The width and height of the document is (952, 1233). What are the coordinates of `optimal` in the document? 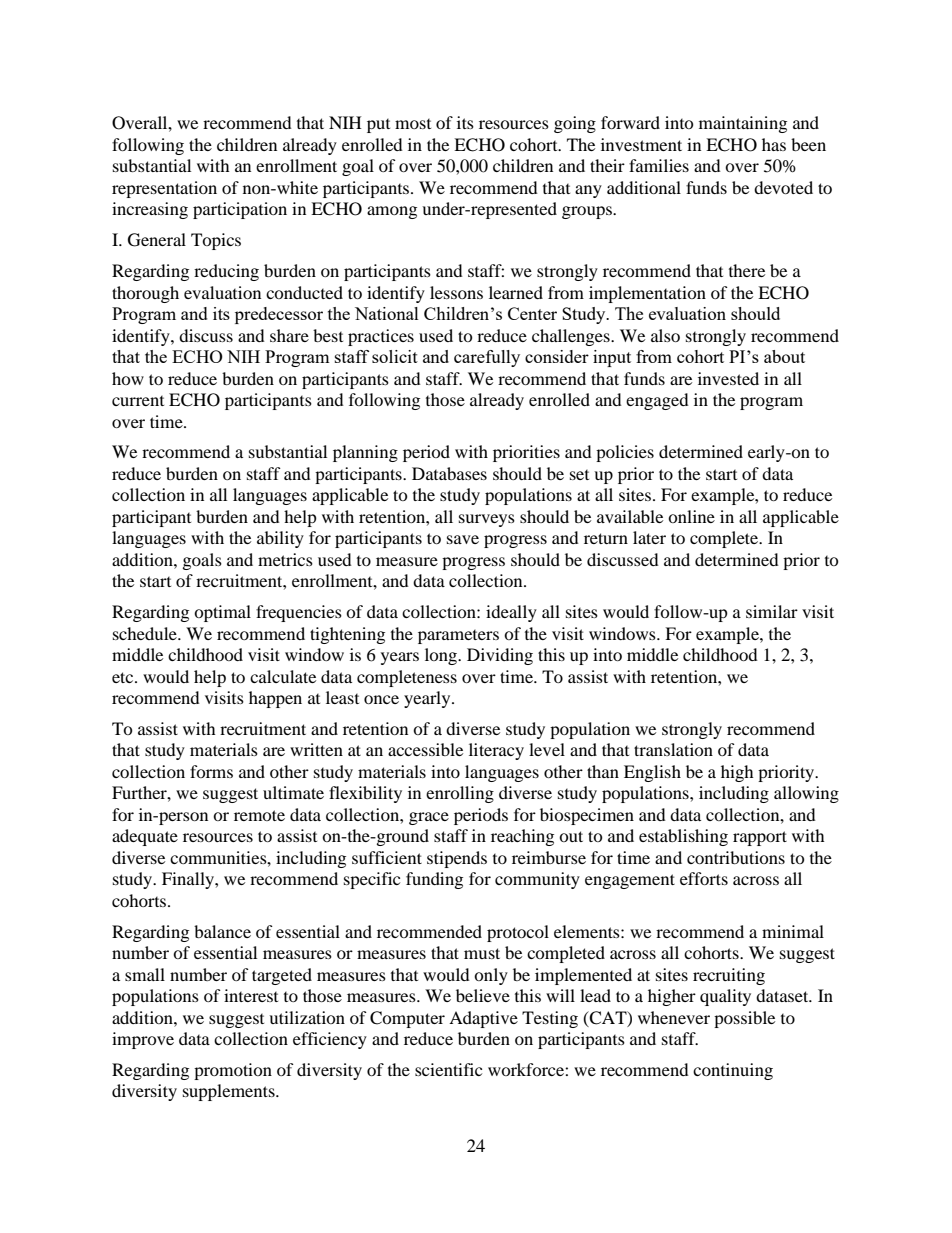 It's located at (222, 613).
